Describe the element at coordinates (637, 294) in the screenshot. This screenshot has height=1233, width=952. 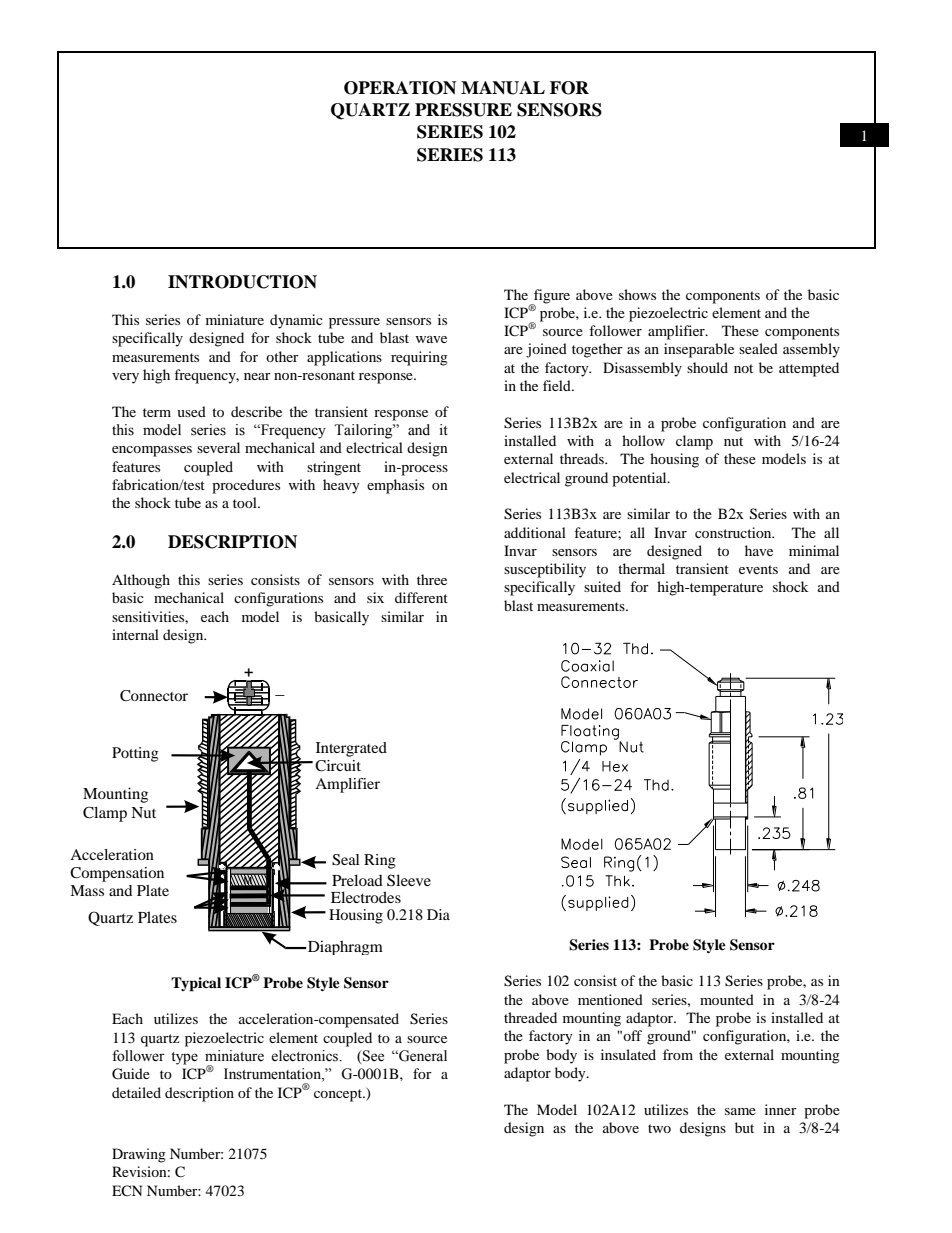
I see `shows` at that location.
